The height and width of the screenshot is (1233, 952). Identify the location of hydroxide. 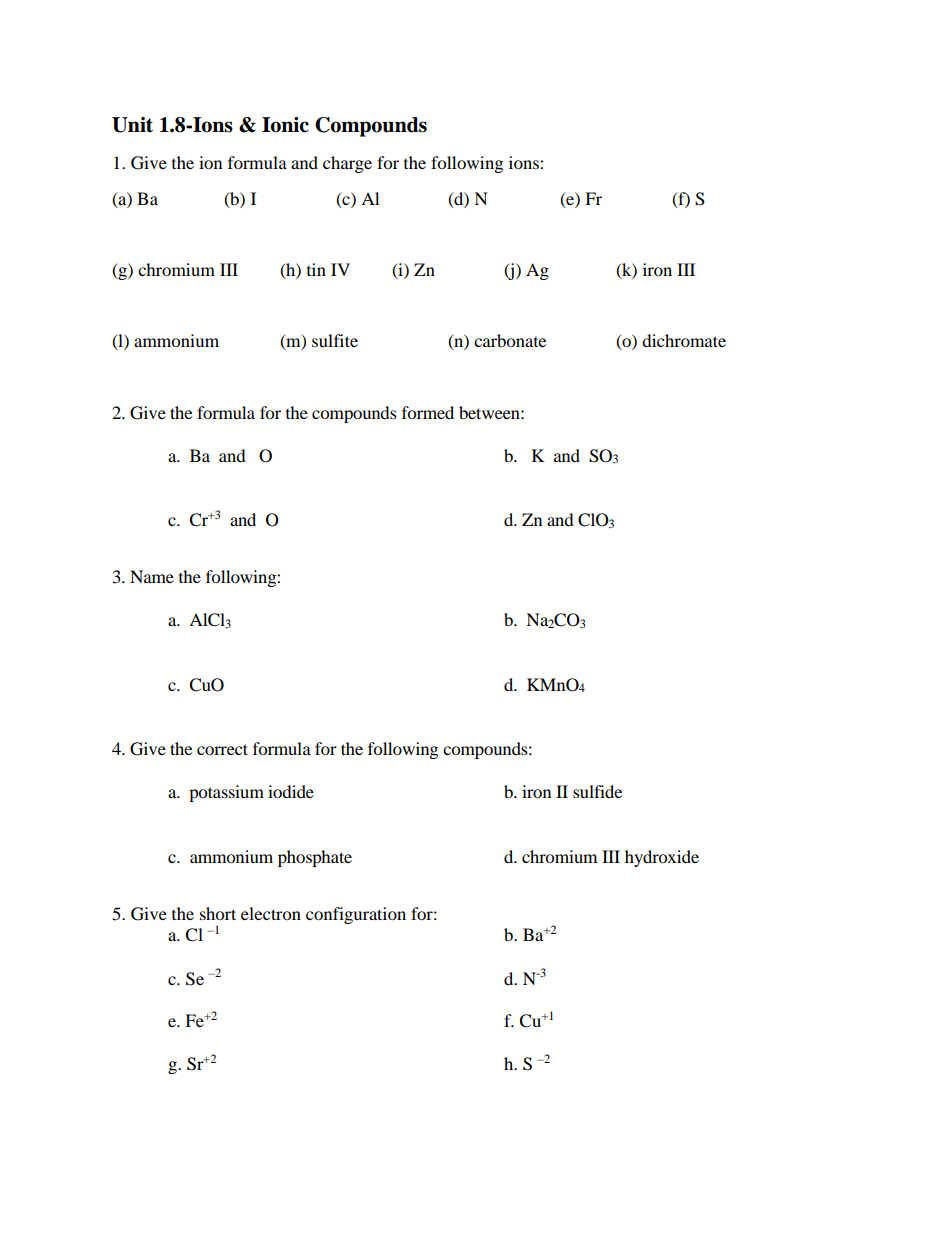
(662, 858).
